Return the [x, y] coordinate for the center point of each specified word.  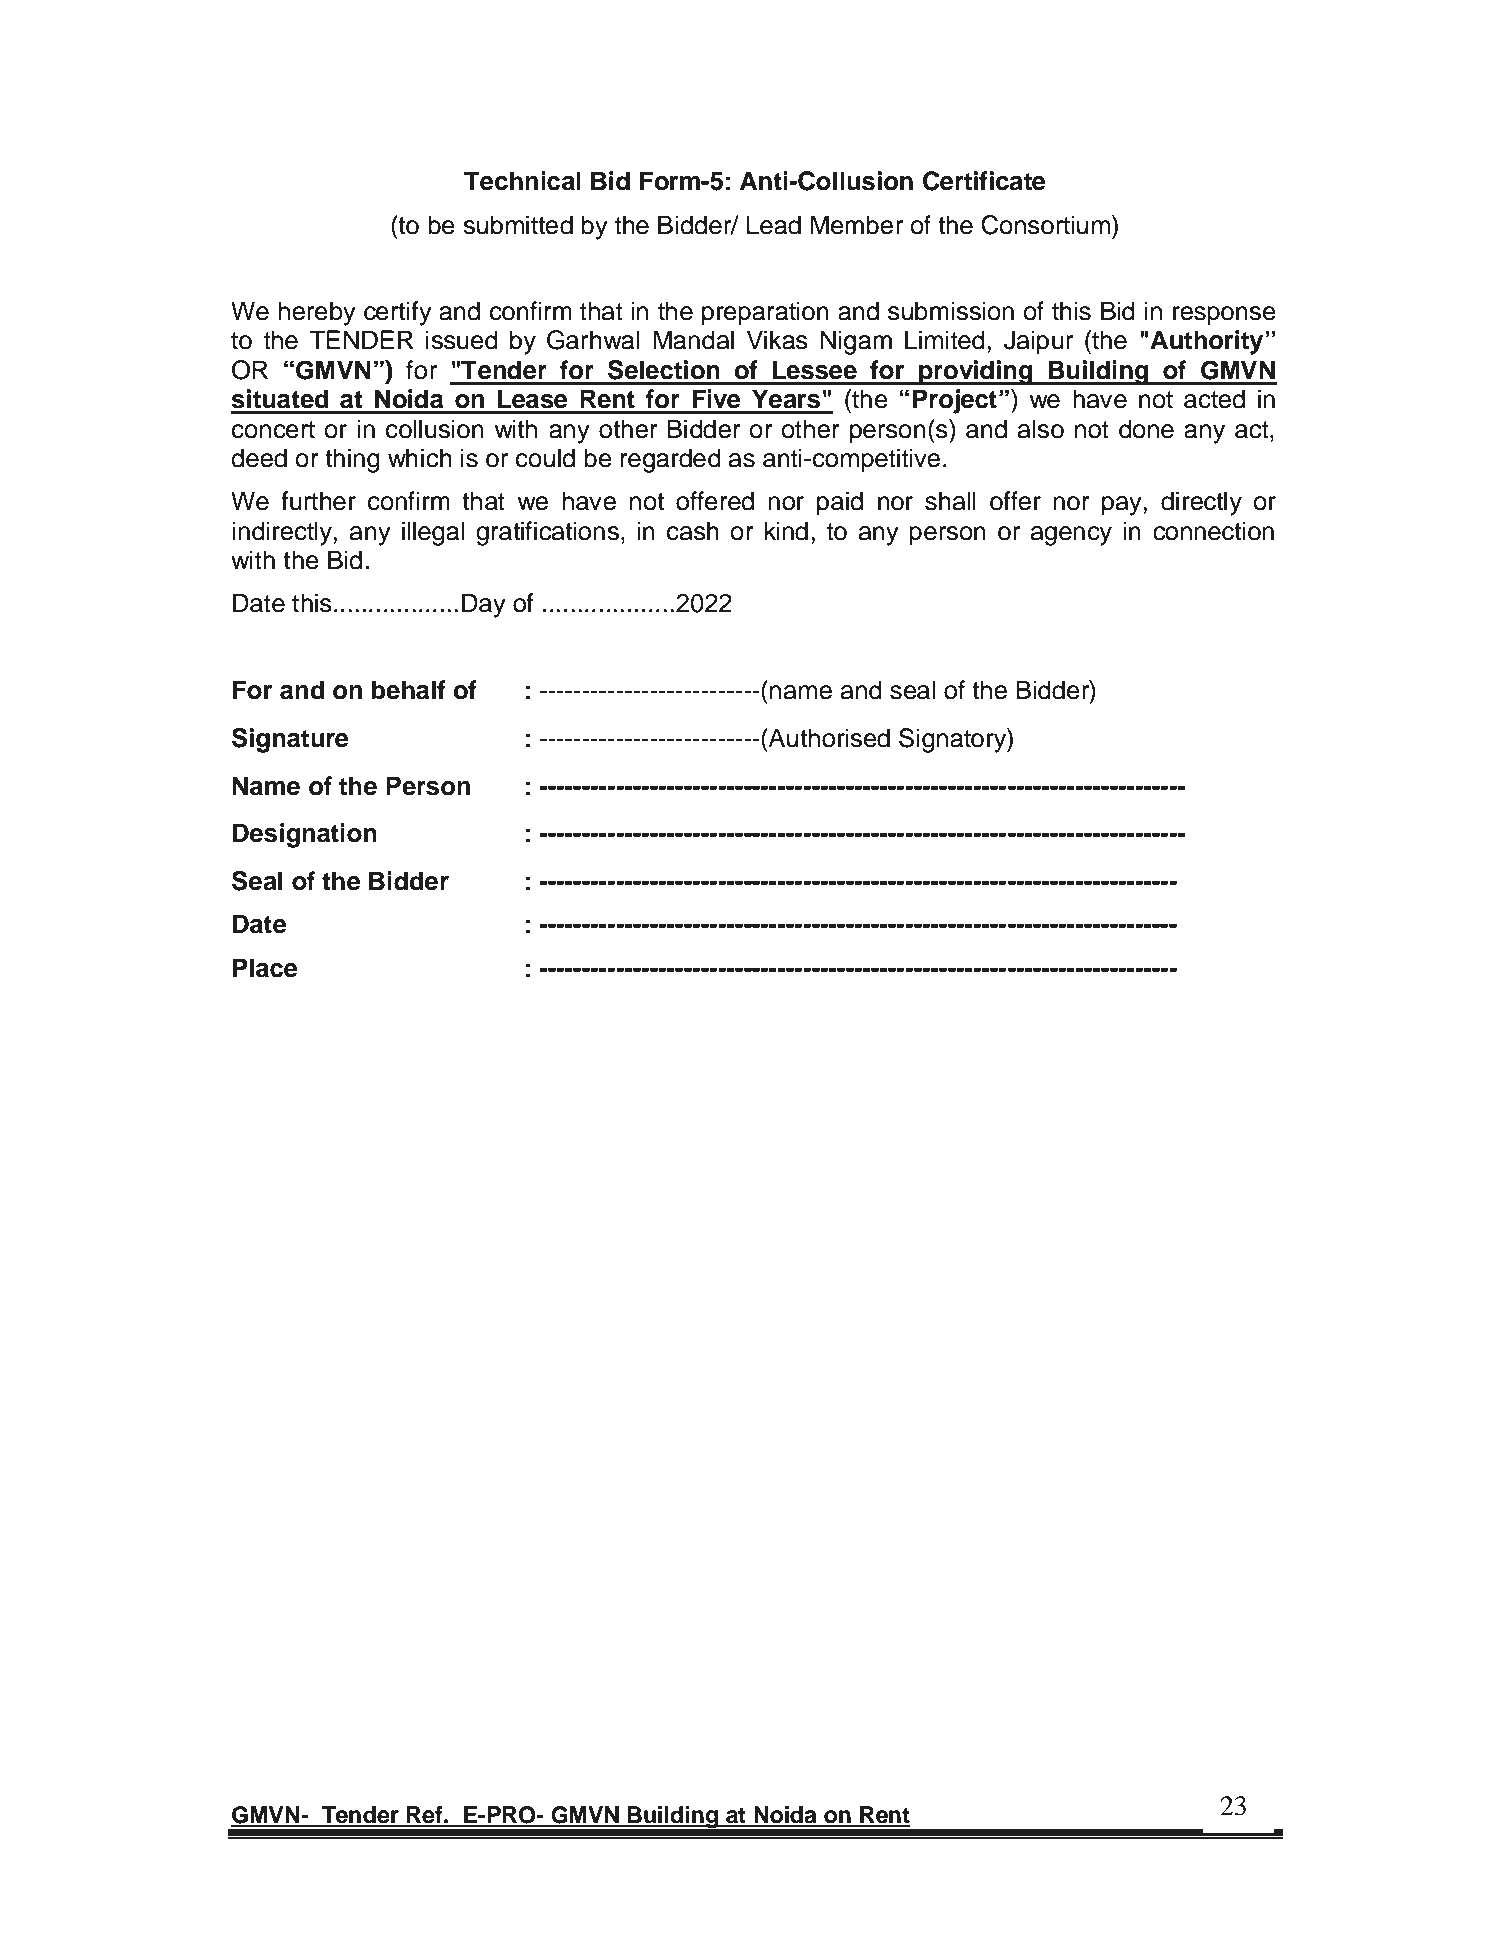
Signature [290, 740]
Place [265, 968]
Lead [774, 225]
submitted [518, 225]
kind [786, 531]
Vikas [777, 340]
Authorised [828, 738]
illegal [433, 533]
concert [273, 430]
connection [1213, 531]
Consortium [1047, 225]
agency [1071, 536]
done [1146, 429]
